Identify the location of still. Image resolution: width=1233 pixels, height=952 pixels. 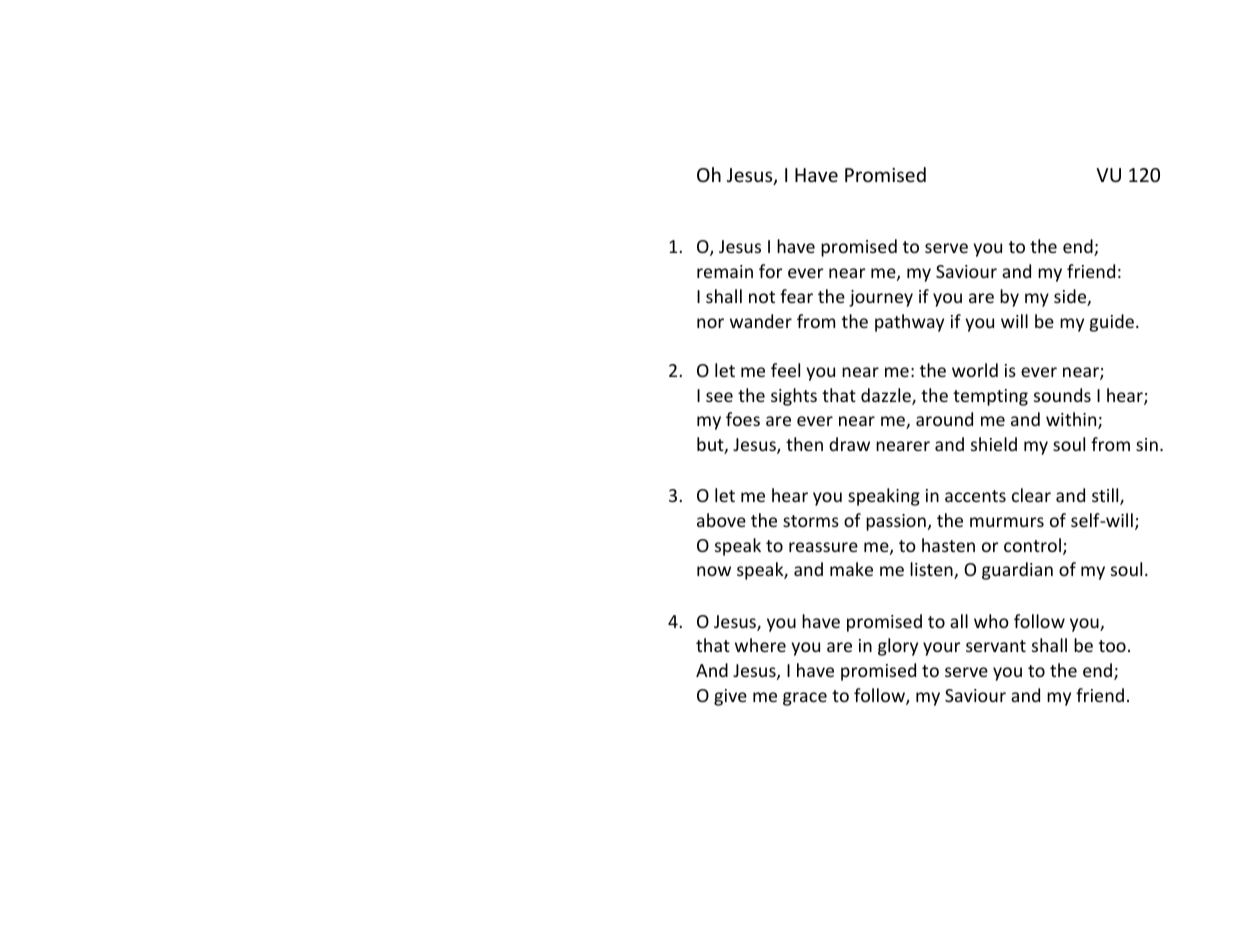
(1106, 496).
